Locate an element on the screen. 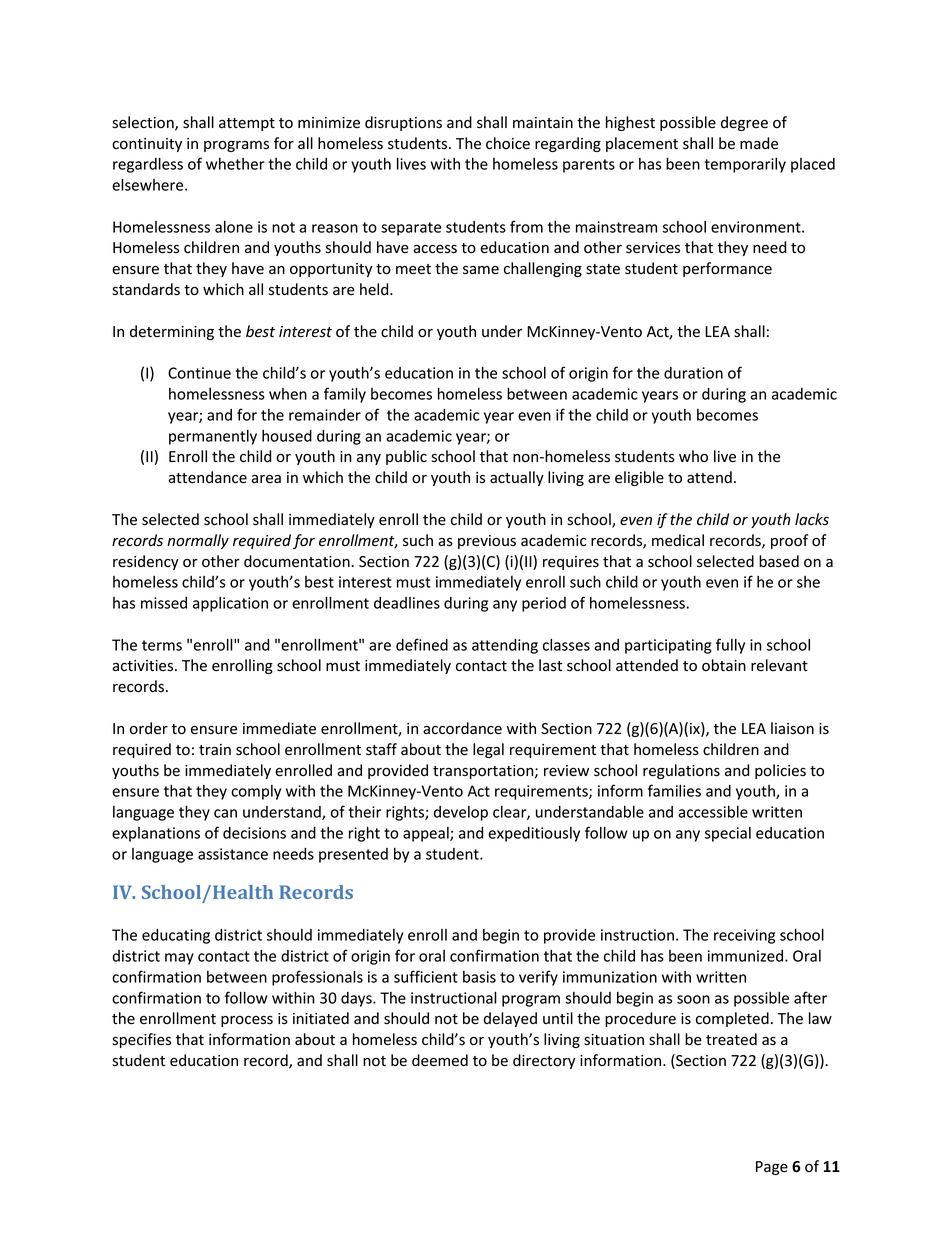 Image resolution: width=952 pixels, height=1233 pixels. defined is located at coordinates (422, 644).
